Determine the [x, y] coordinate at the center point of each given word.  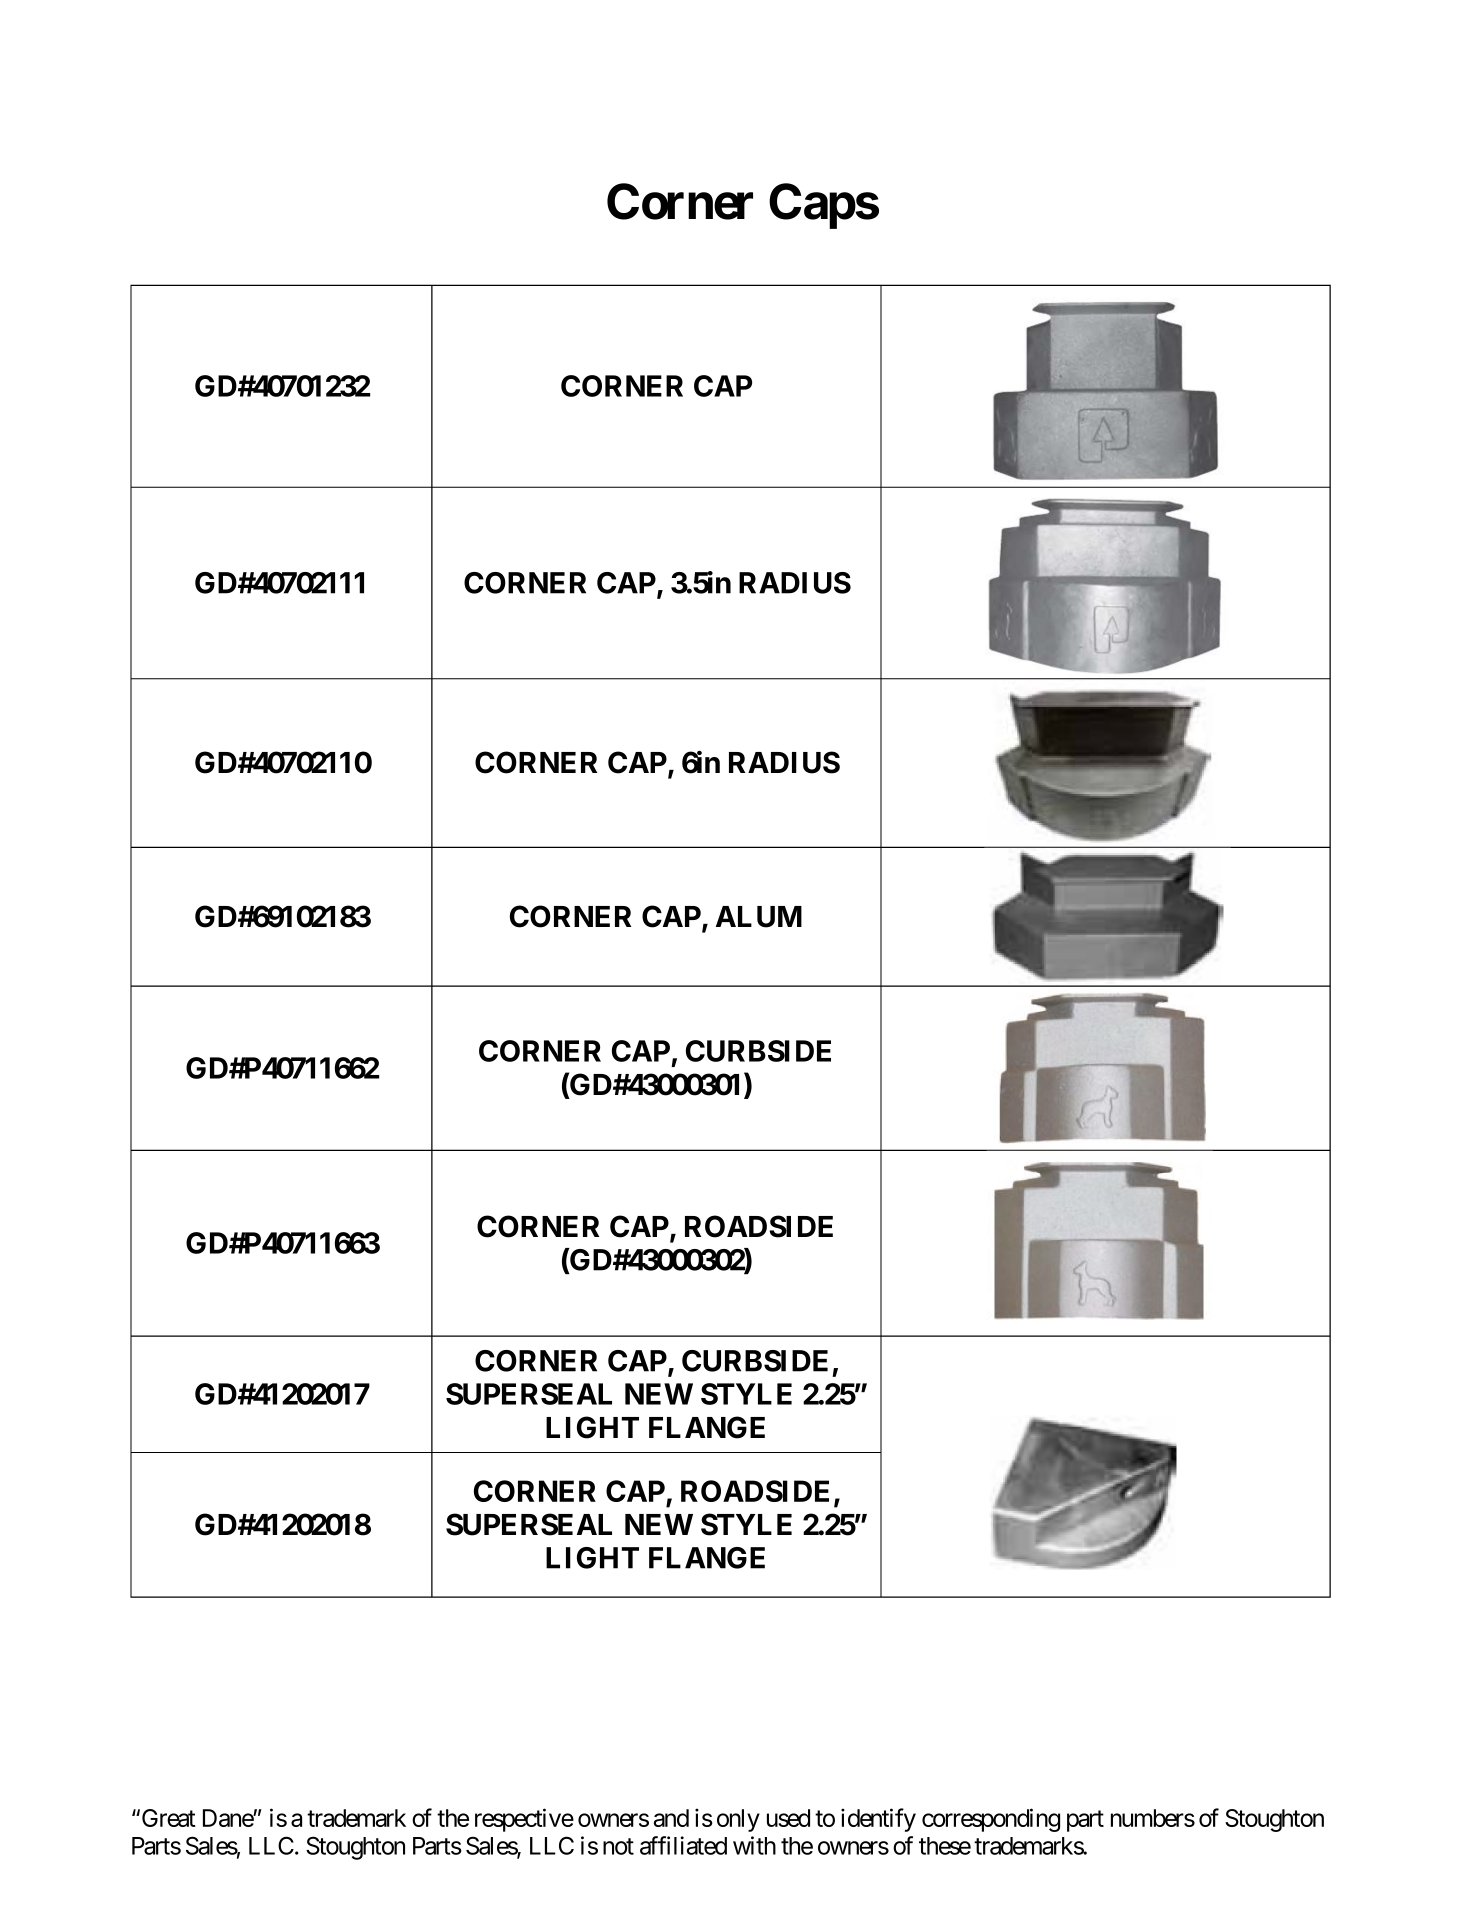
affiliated [683, 1845]
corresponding [991, 1820]
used [788, 1818]
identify [878, 1820]
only [738, 1820]
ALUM [759, 917]
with [754, 1845]
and [671, 1818]
